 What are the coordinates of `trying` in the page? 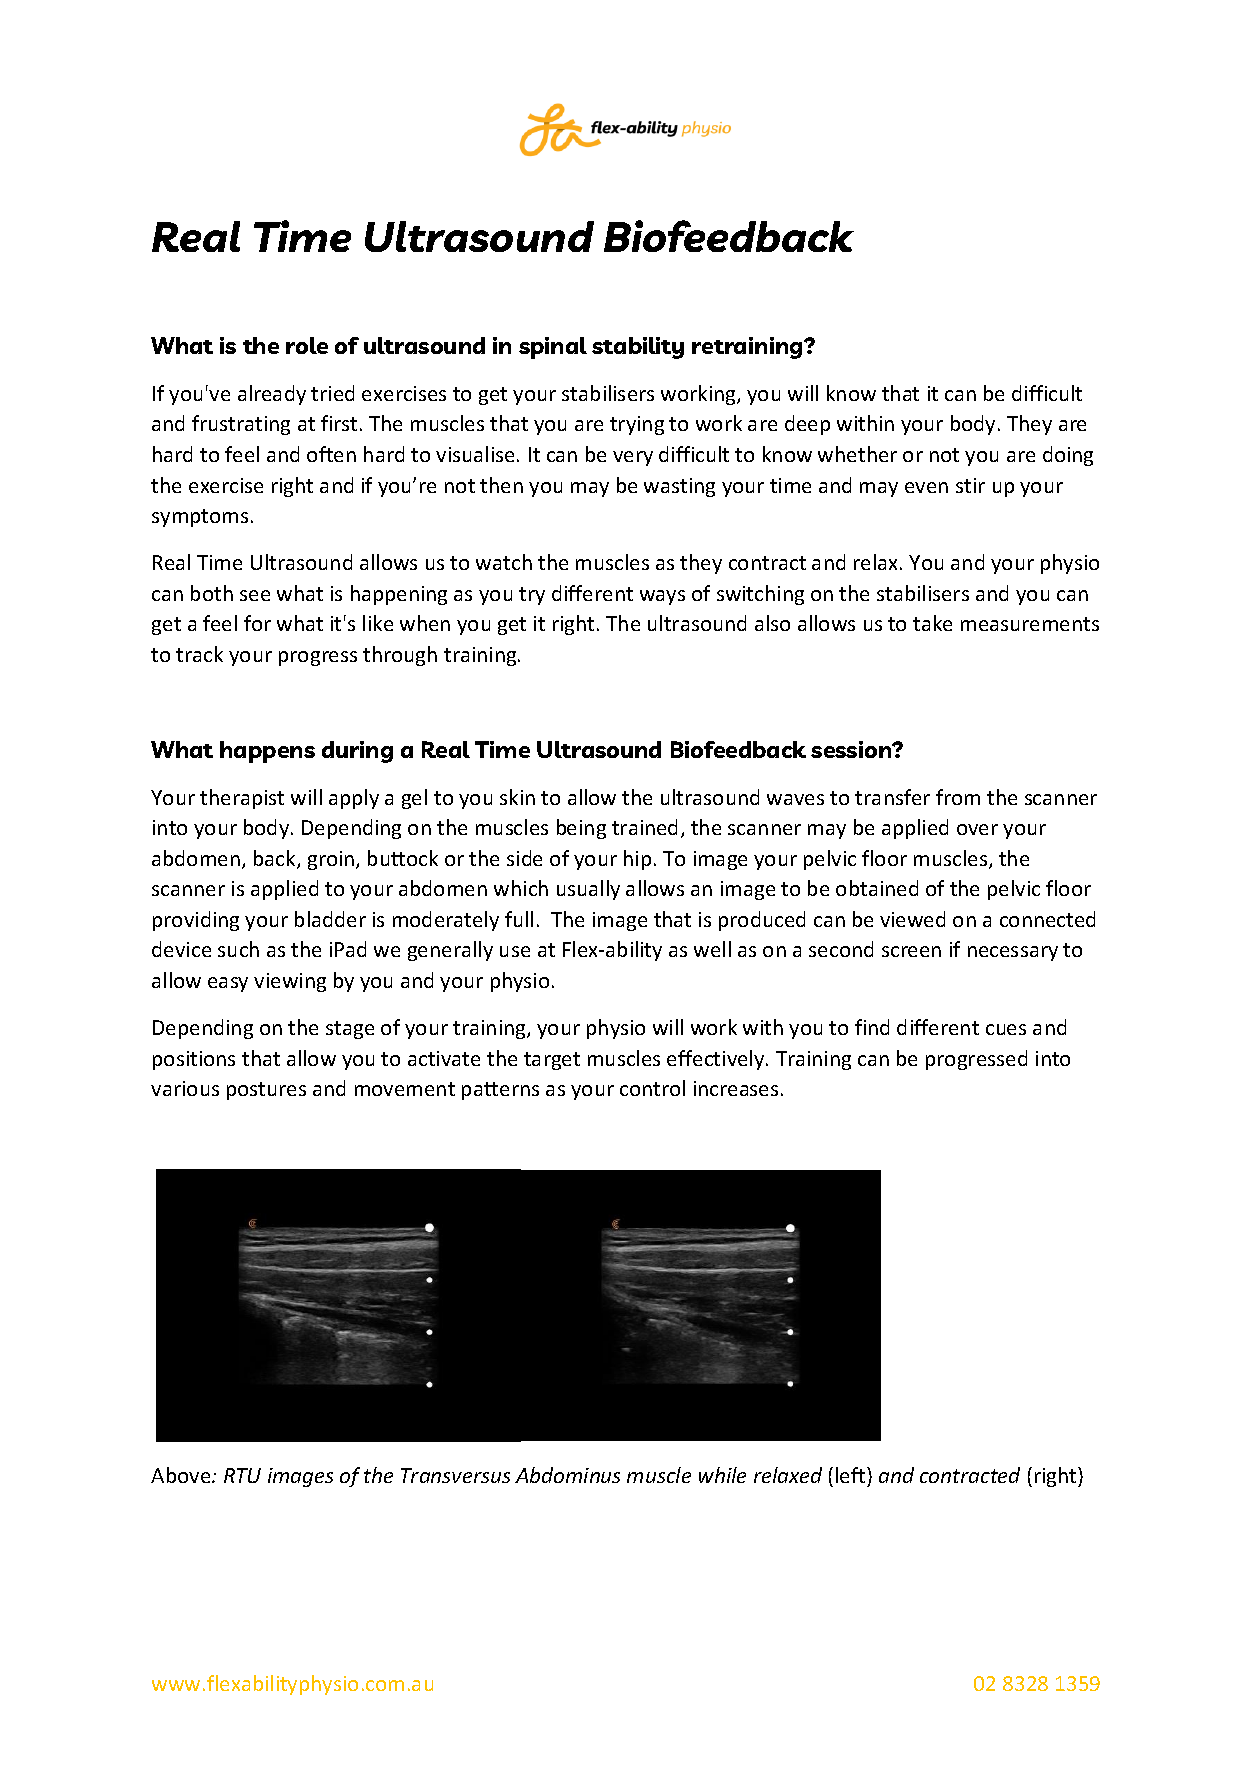 It's located at (637, 425).
